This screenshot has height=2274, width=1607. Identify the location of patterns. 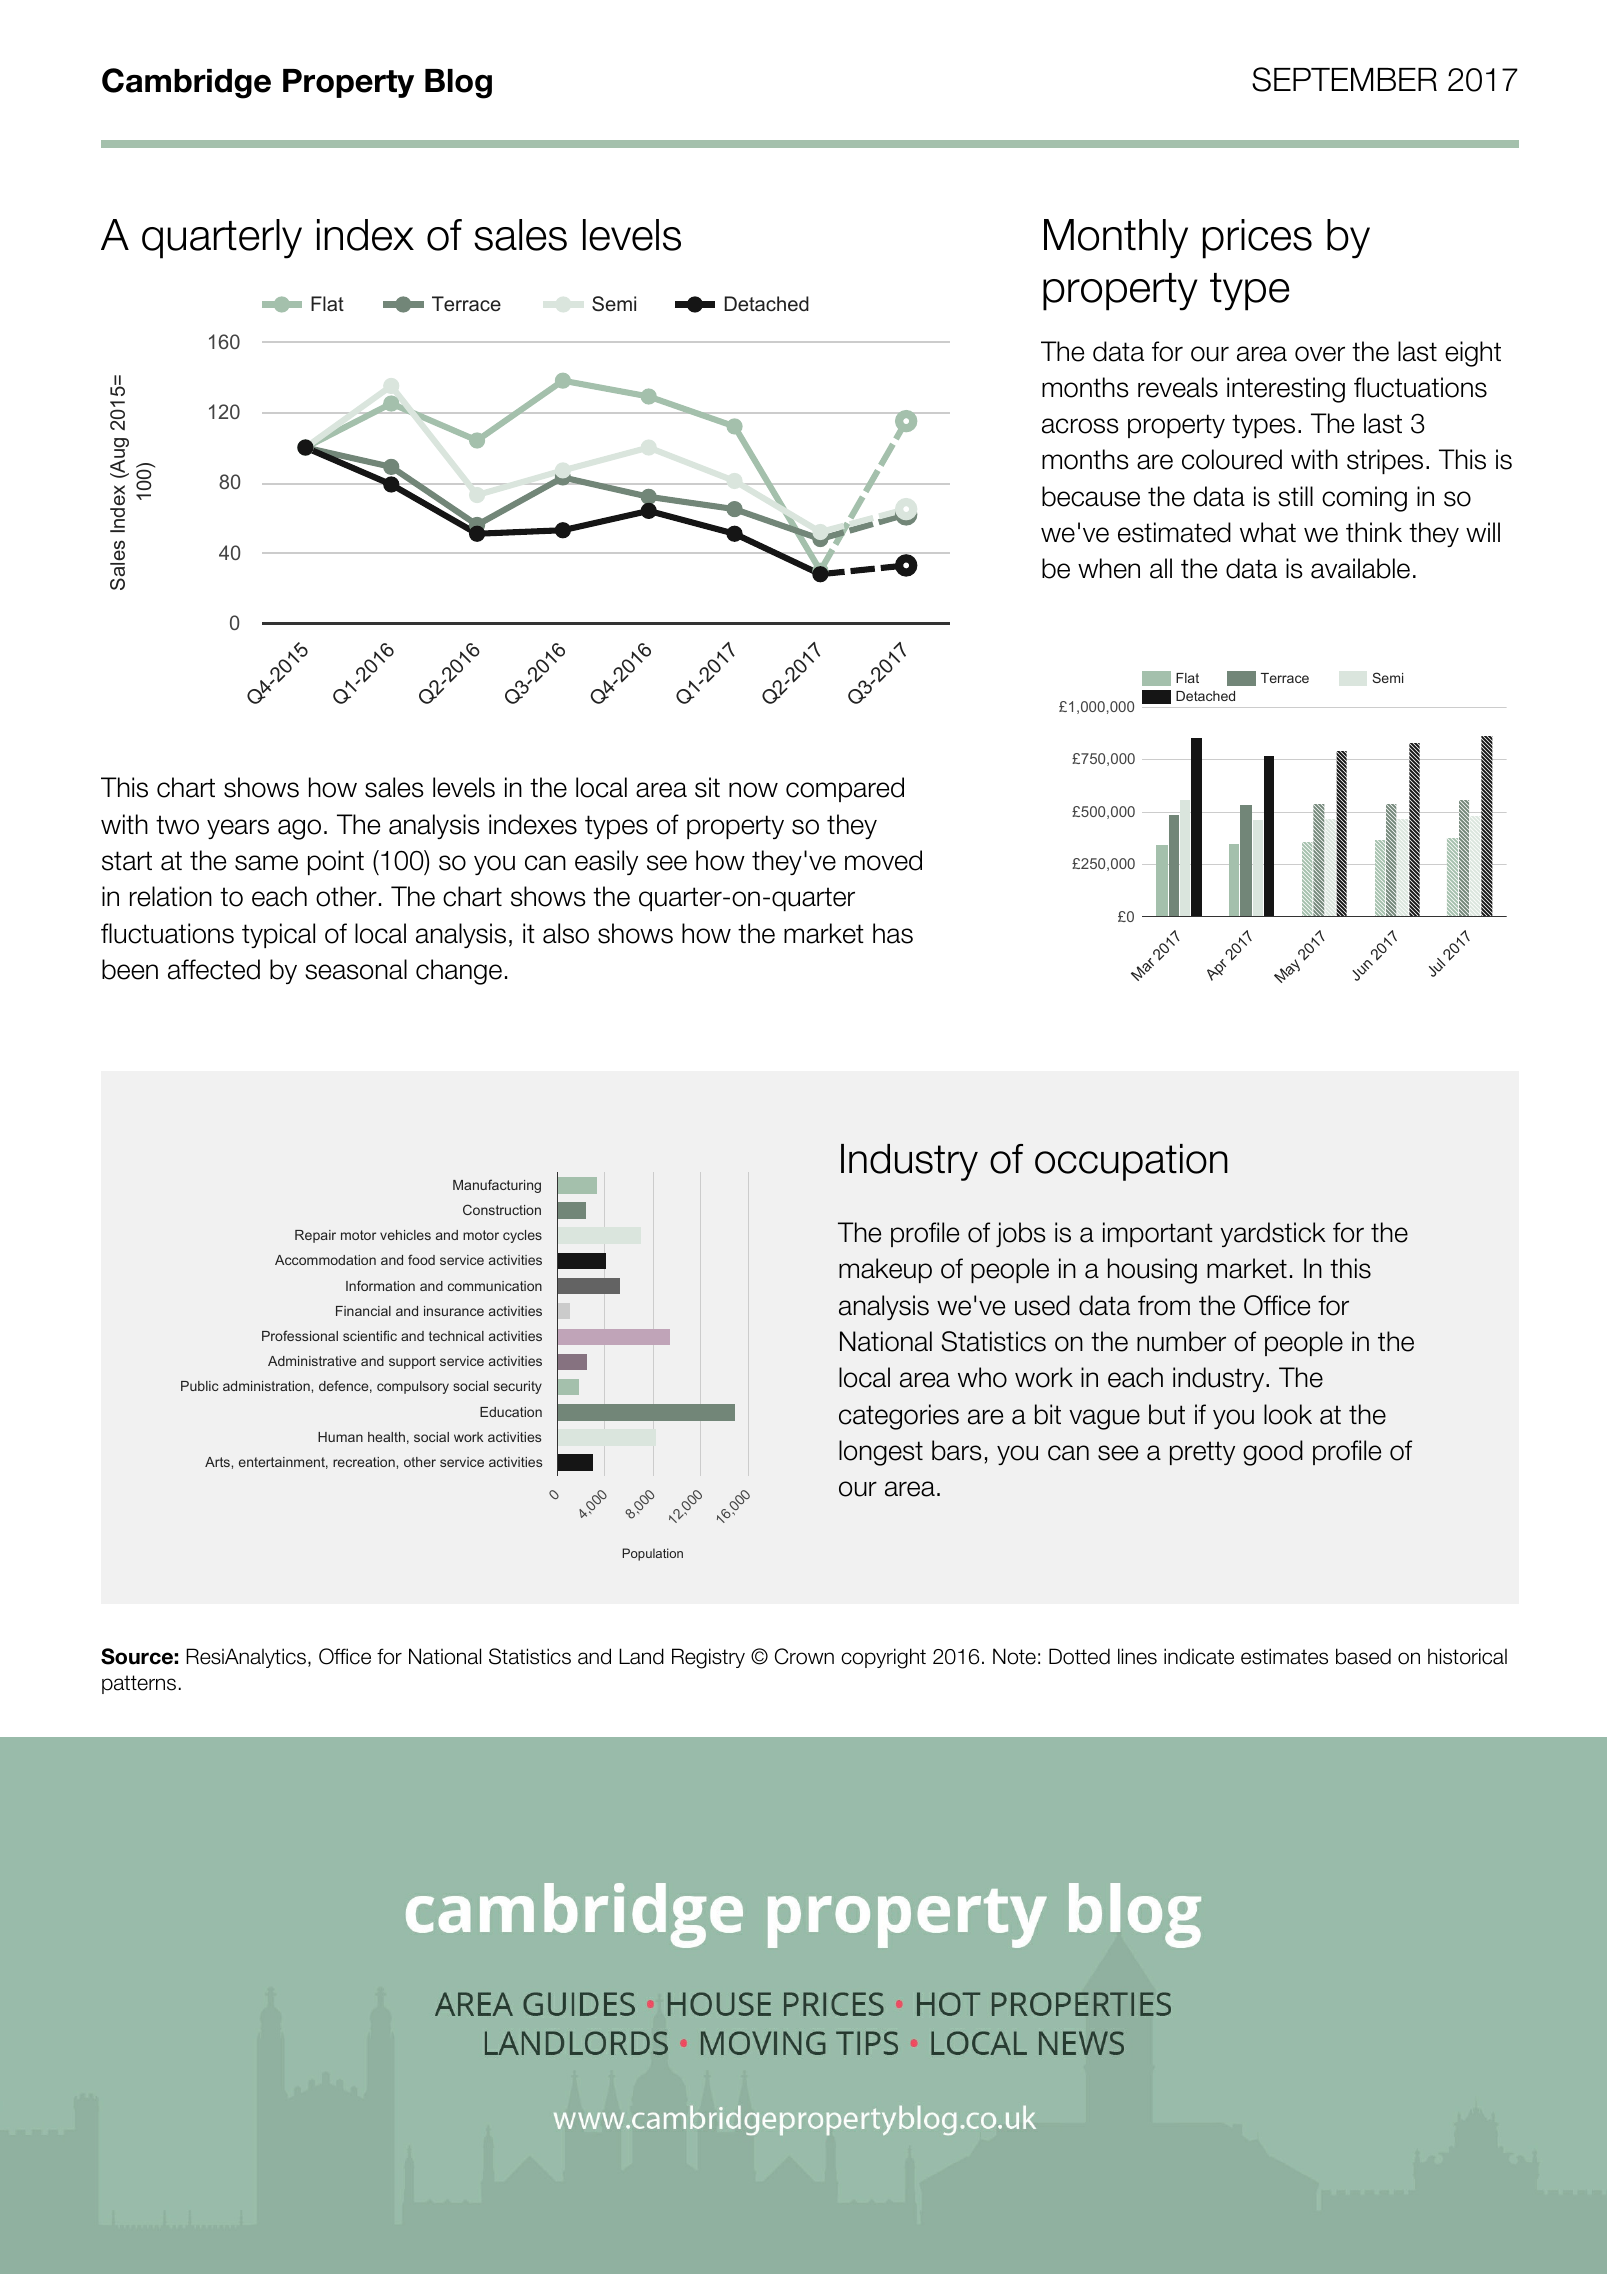
(139, 1684).
